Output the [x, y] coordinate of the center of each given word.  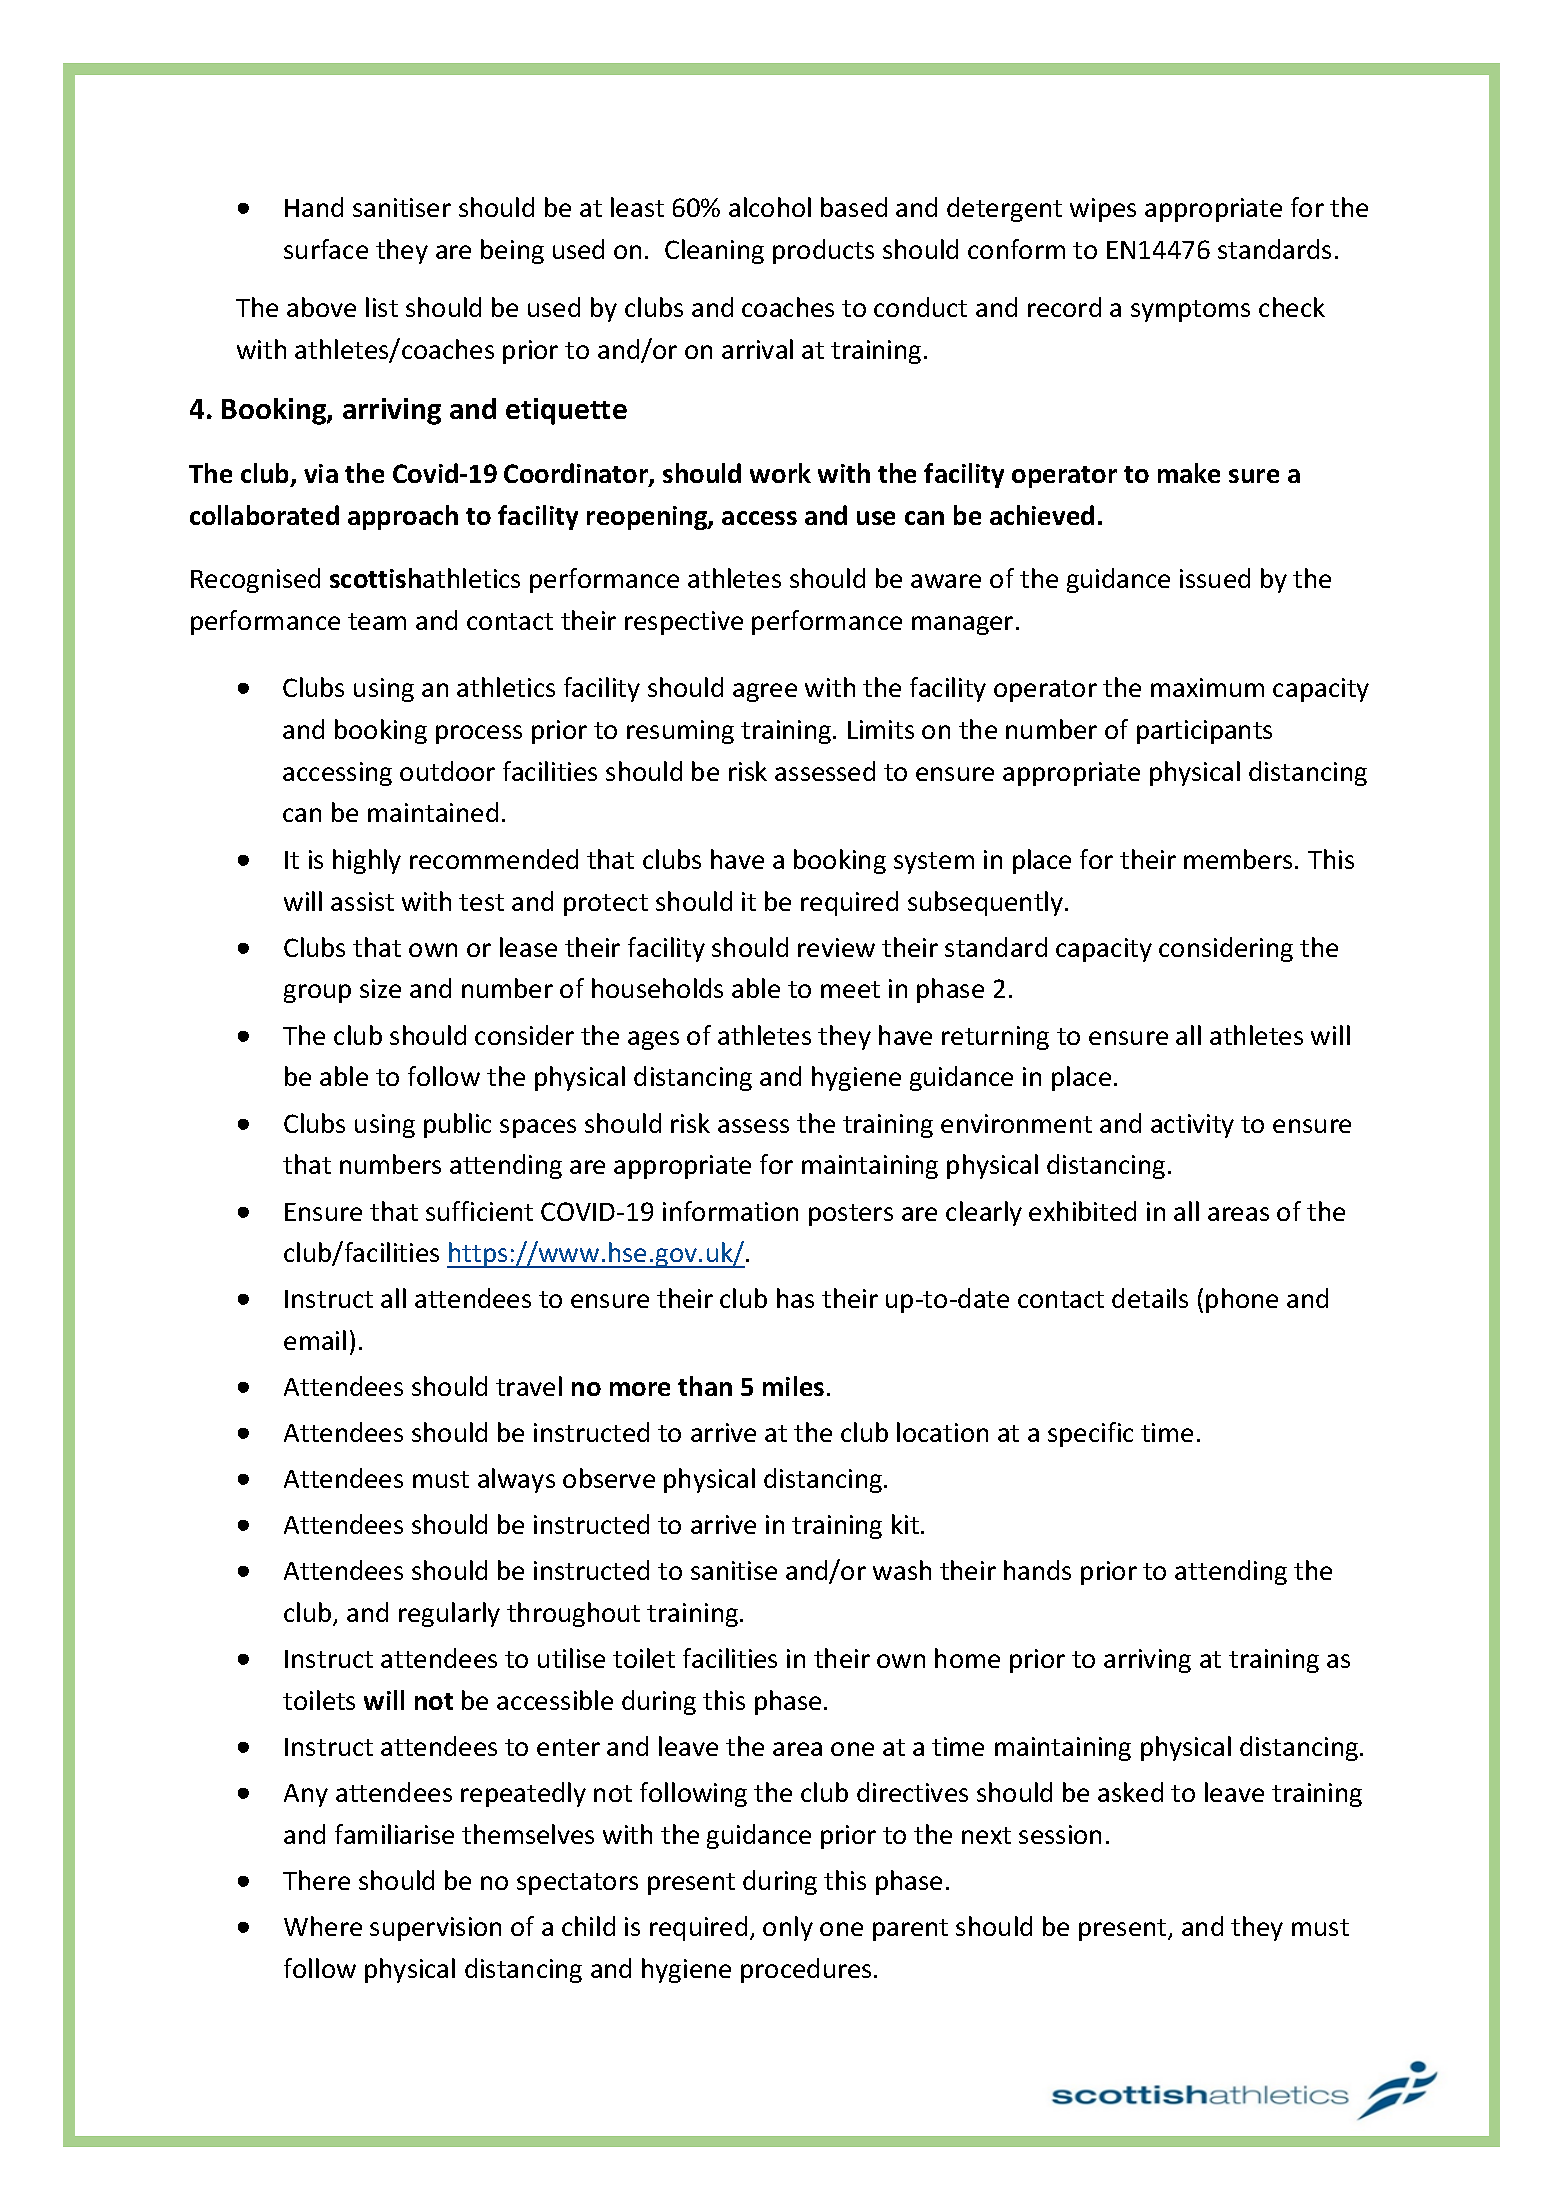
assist [362, 901]
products [823, 251]
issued [1215, 578]
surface [326, 249]
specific [1090, 1434]
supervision [435, 1929]
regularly [449, 1614]
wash [902, 1570]
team [377, 621]
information [730, 1211]
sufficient [479, 1211]
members [1238, 859]
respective [684, 623]
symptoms [1190, 311]
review [836, 947]
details [1150, 1298]
